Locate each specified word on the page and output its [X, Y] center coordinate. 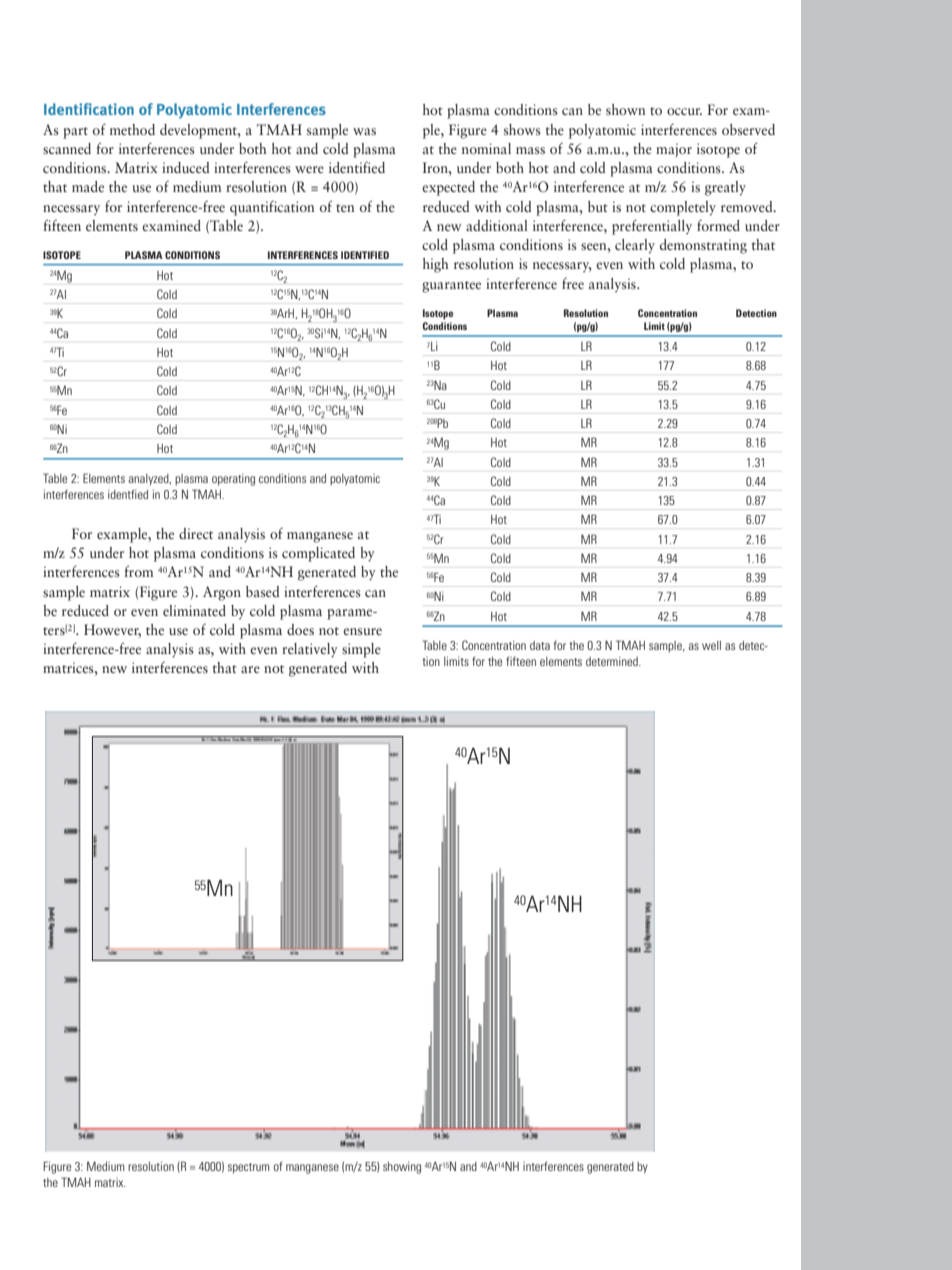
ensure [362, 631]
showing [402, 1168]
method [132, 129]
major [674, 150]
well [711, 645]
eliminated [194, 610]
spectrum [249, 1168]
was [364, 131]
